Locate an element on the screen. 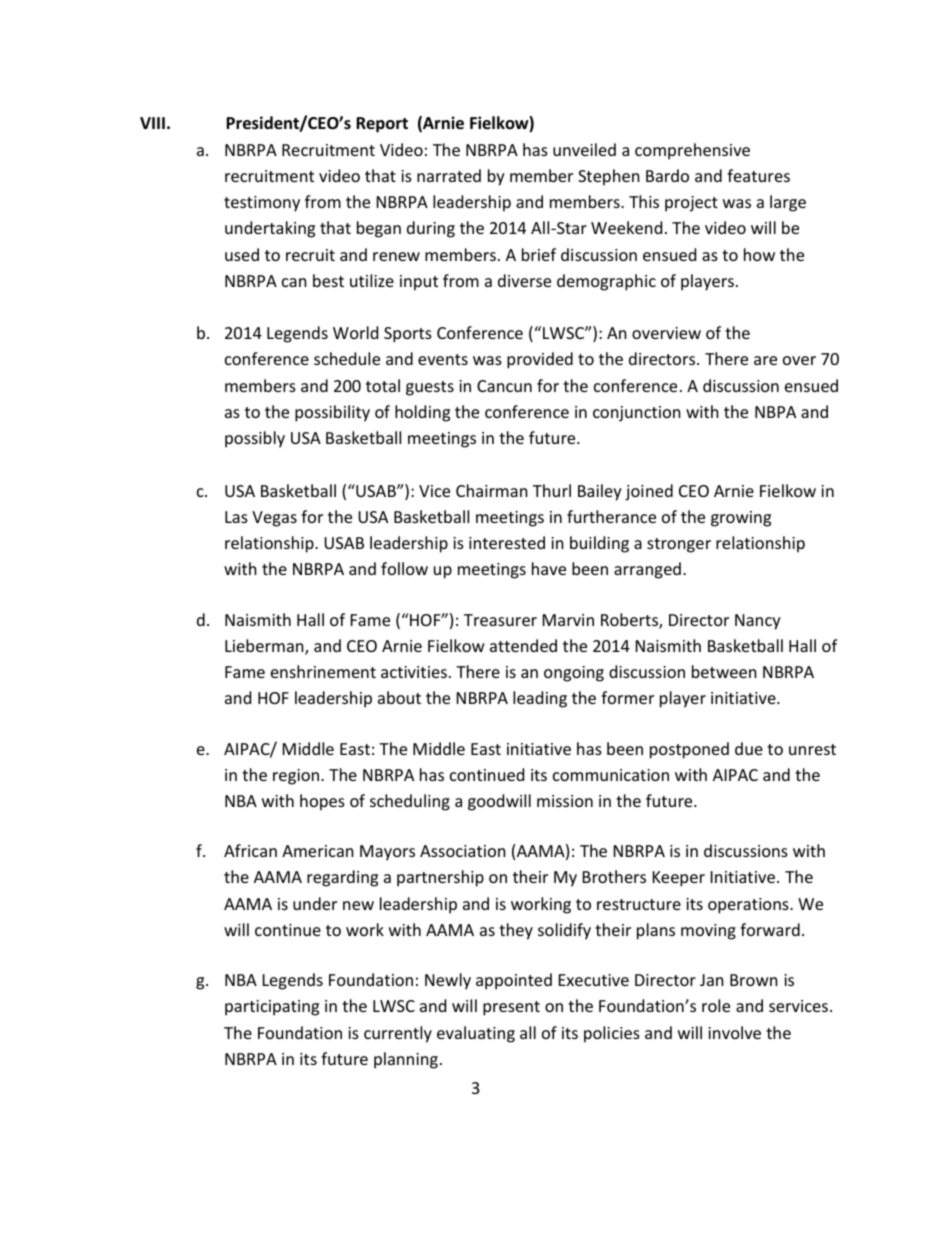  region is located at coordinates (296, 777).
